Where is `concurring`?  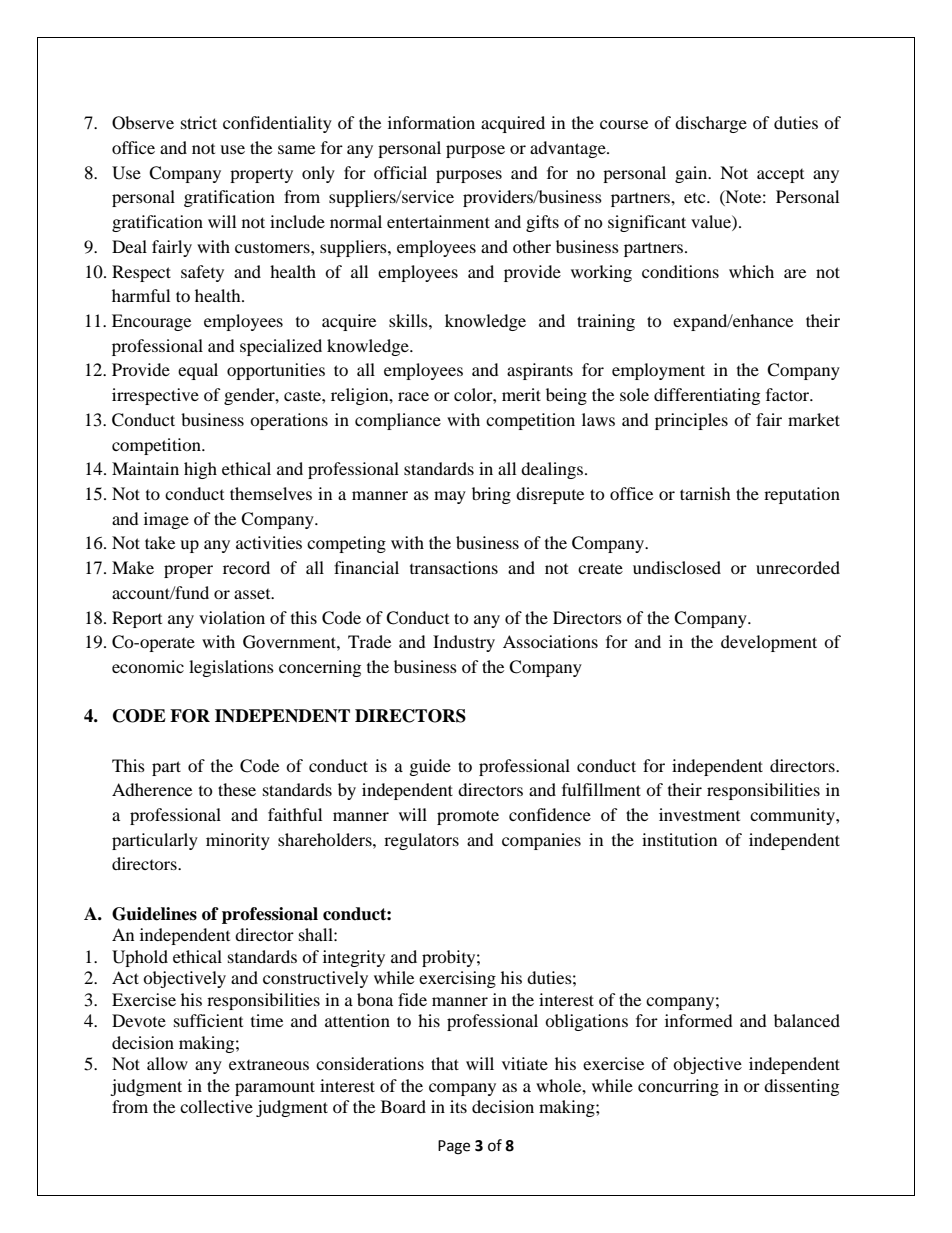 concurring is located at coordinates (678, 1087).
